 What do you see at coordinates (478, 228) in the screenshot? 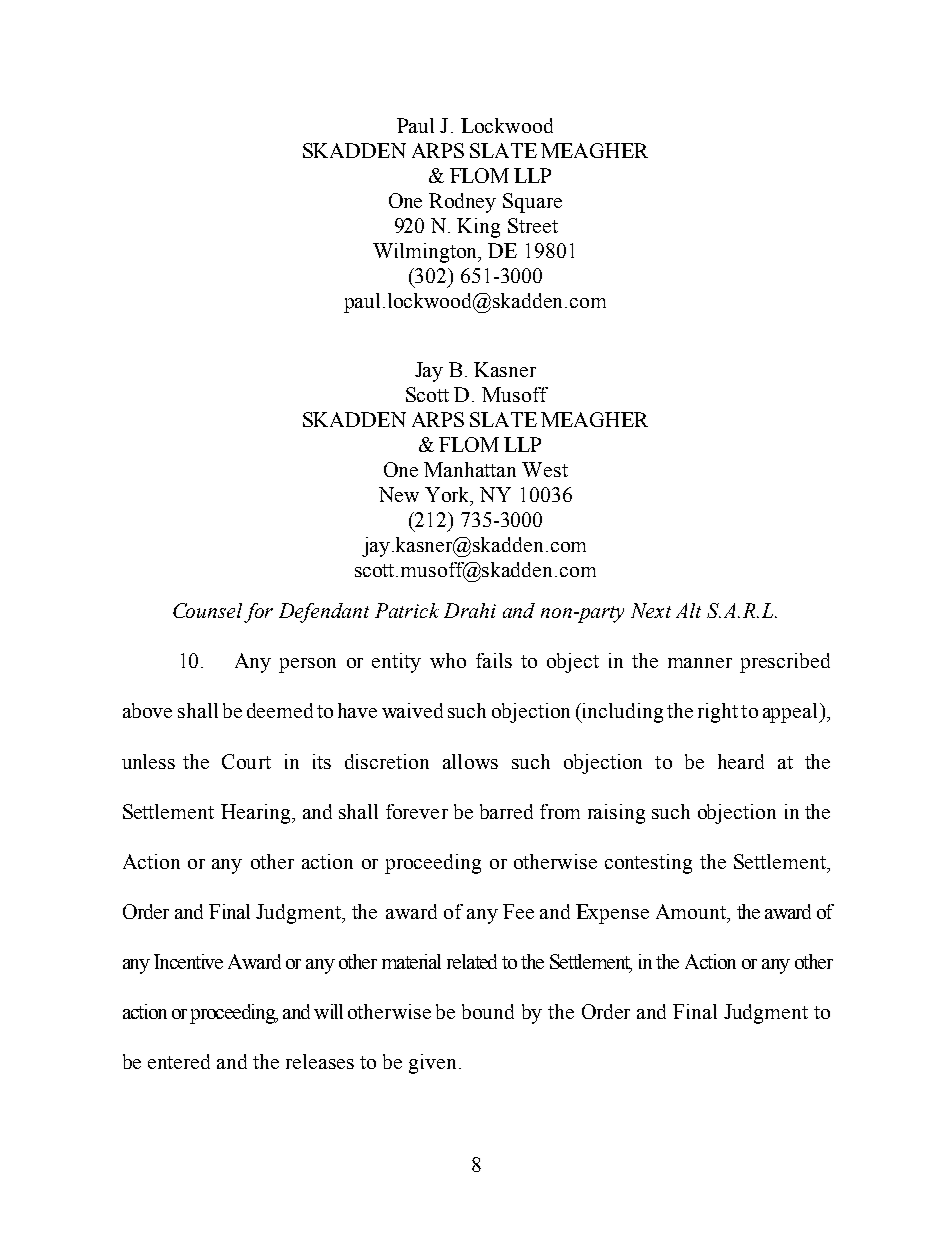
I see `King` at bounding box center [478, 228].
